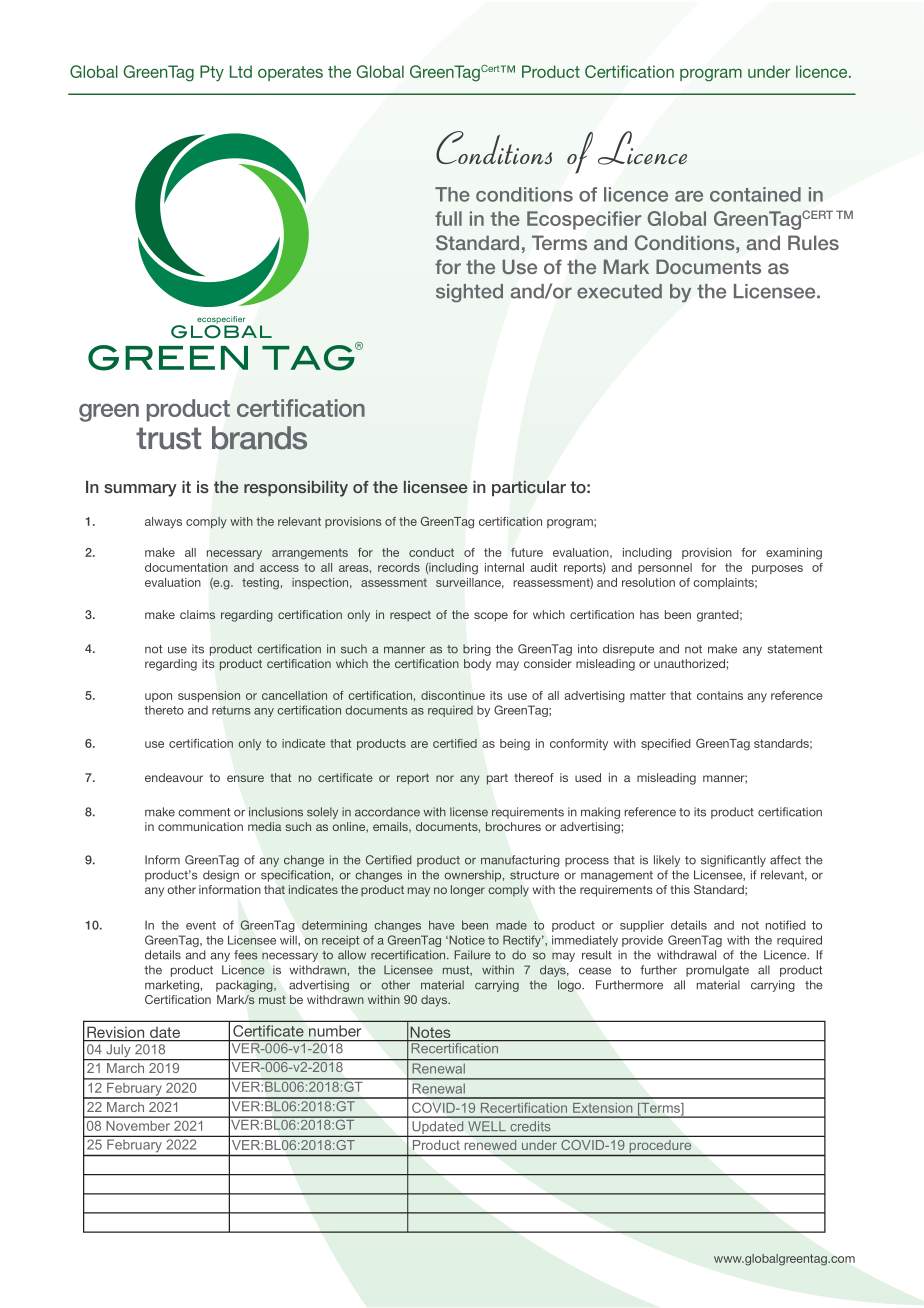 The height and width of the image is (1308, 924). I want to click on purposes, so click(777, 569).
